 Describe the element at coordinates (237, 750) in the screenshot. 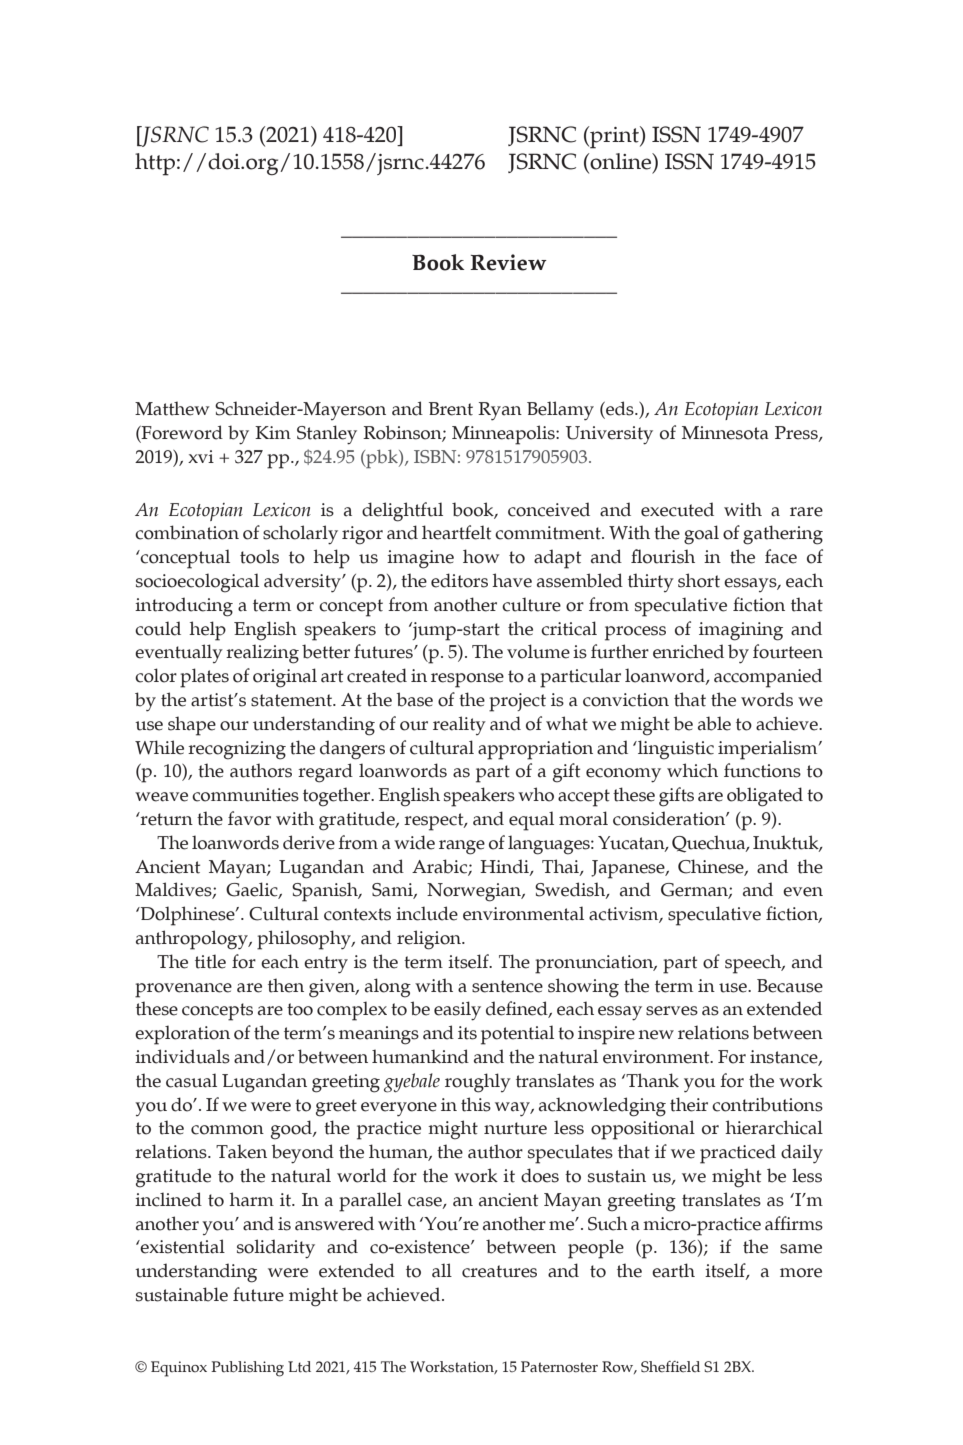

I see `recognizing` at that location.
